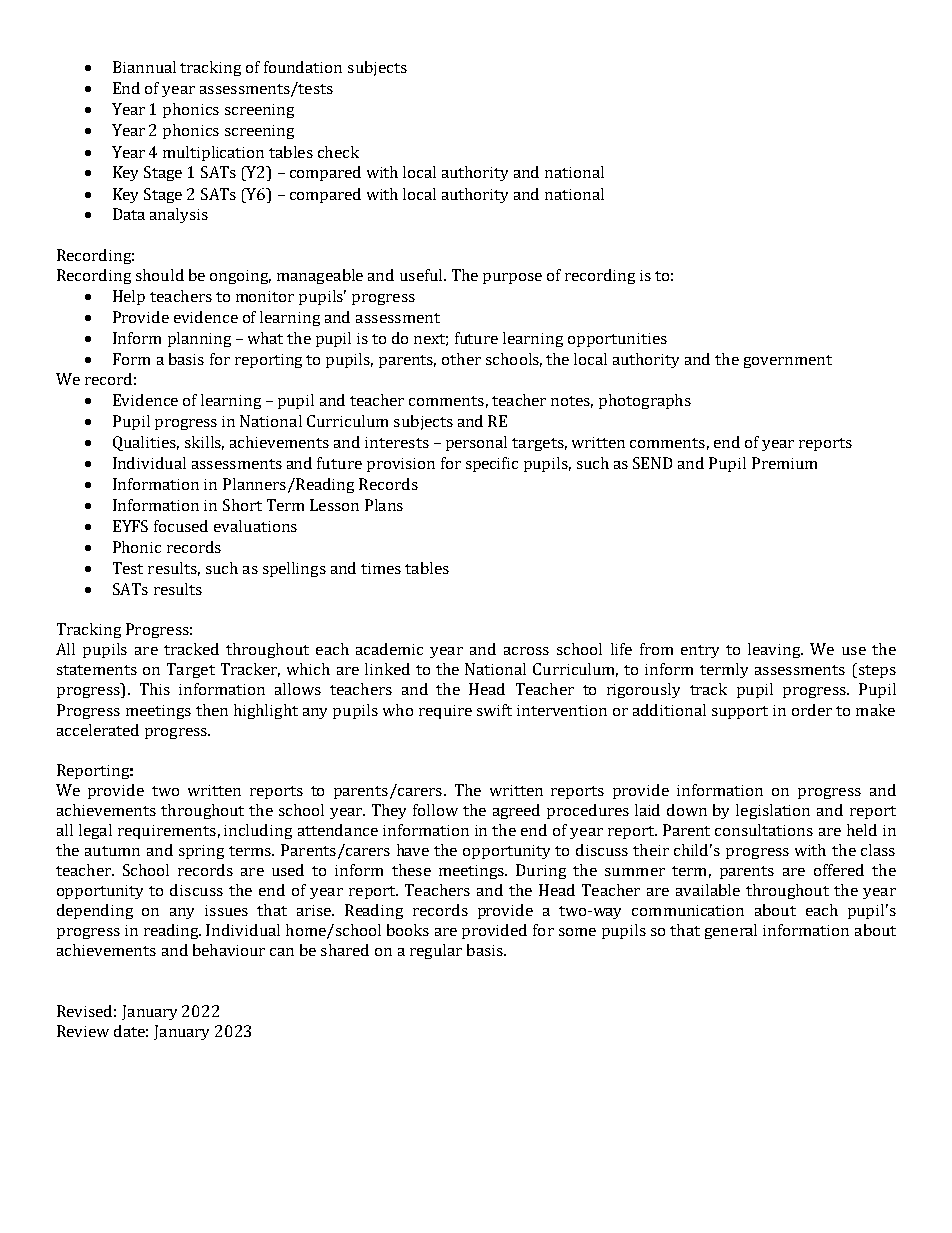  What do you see at coordinates (788, 361) in the page?
I see `government` at bounding box center [788, 361].
